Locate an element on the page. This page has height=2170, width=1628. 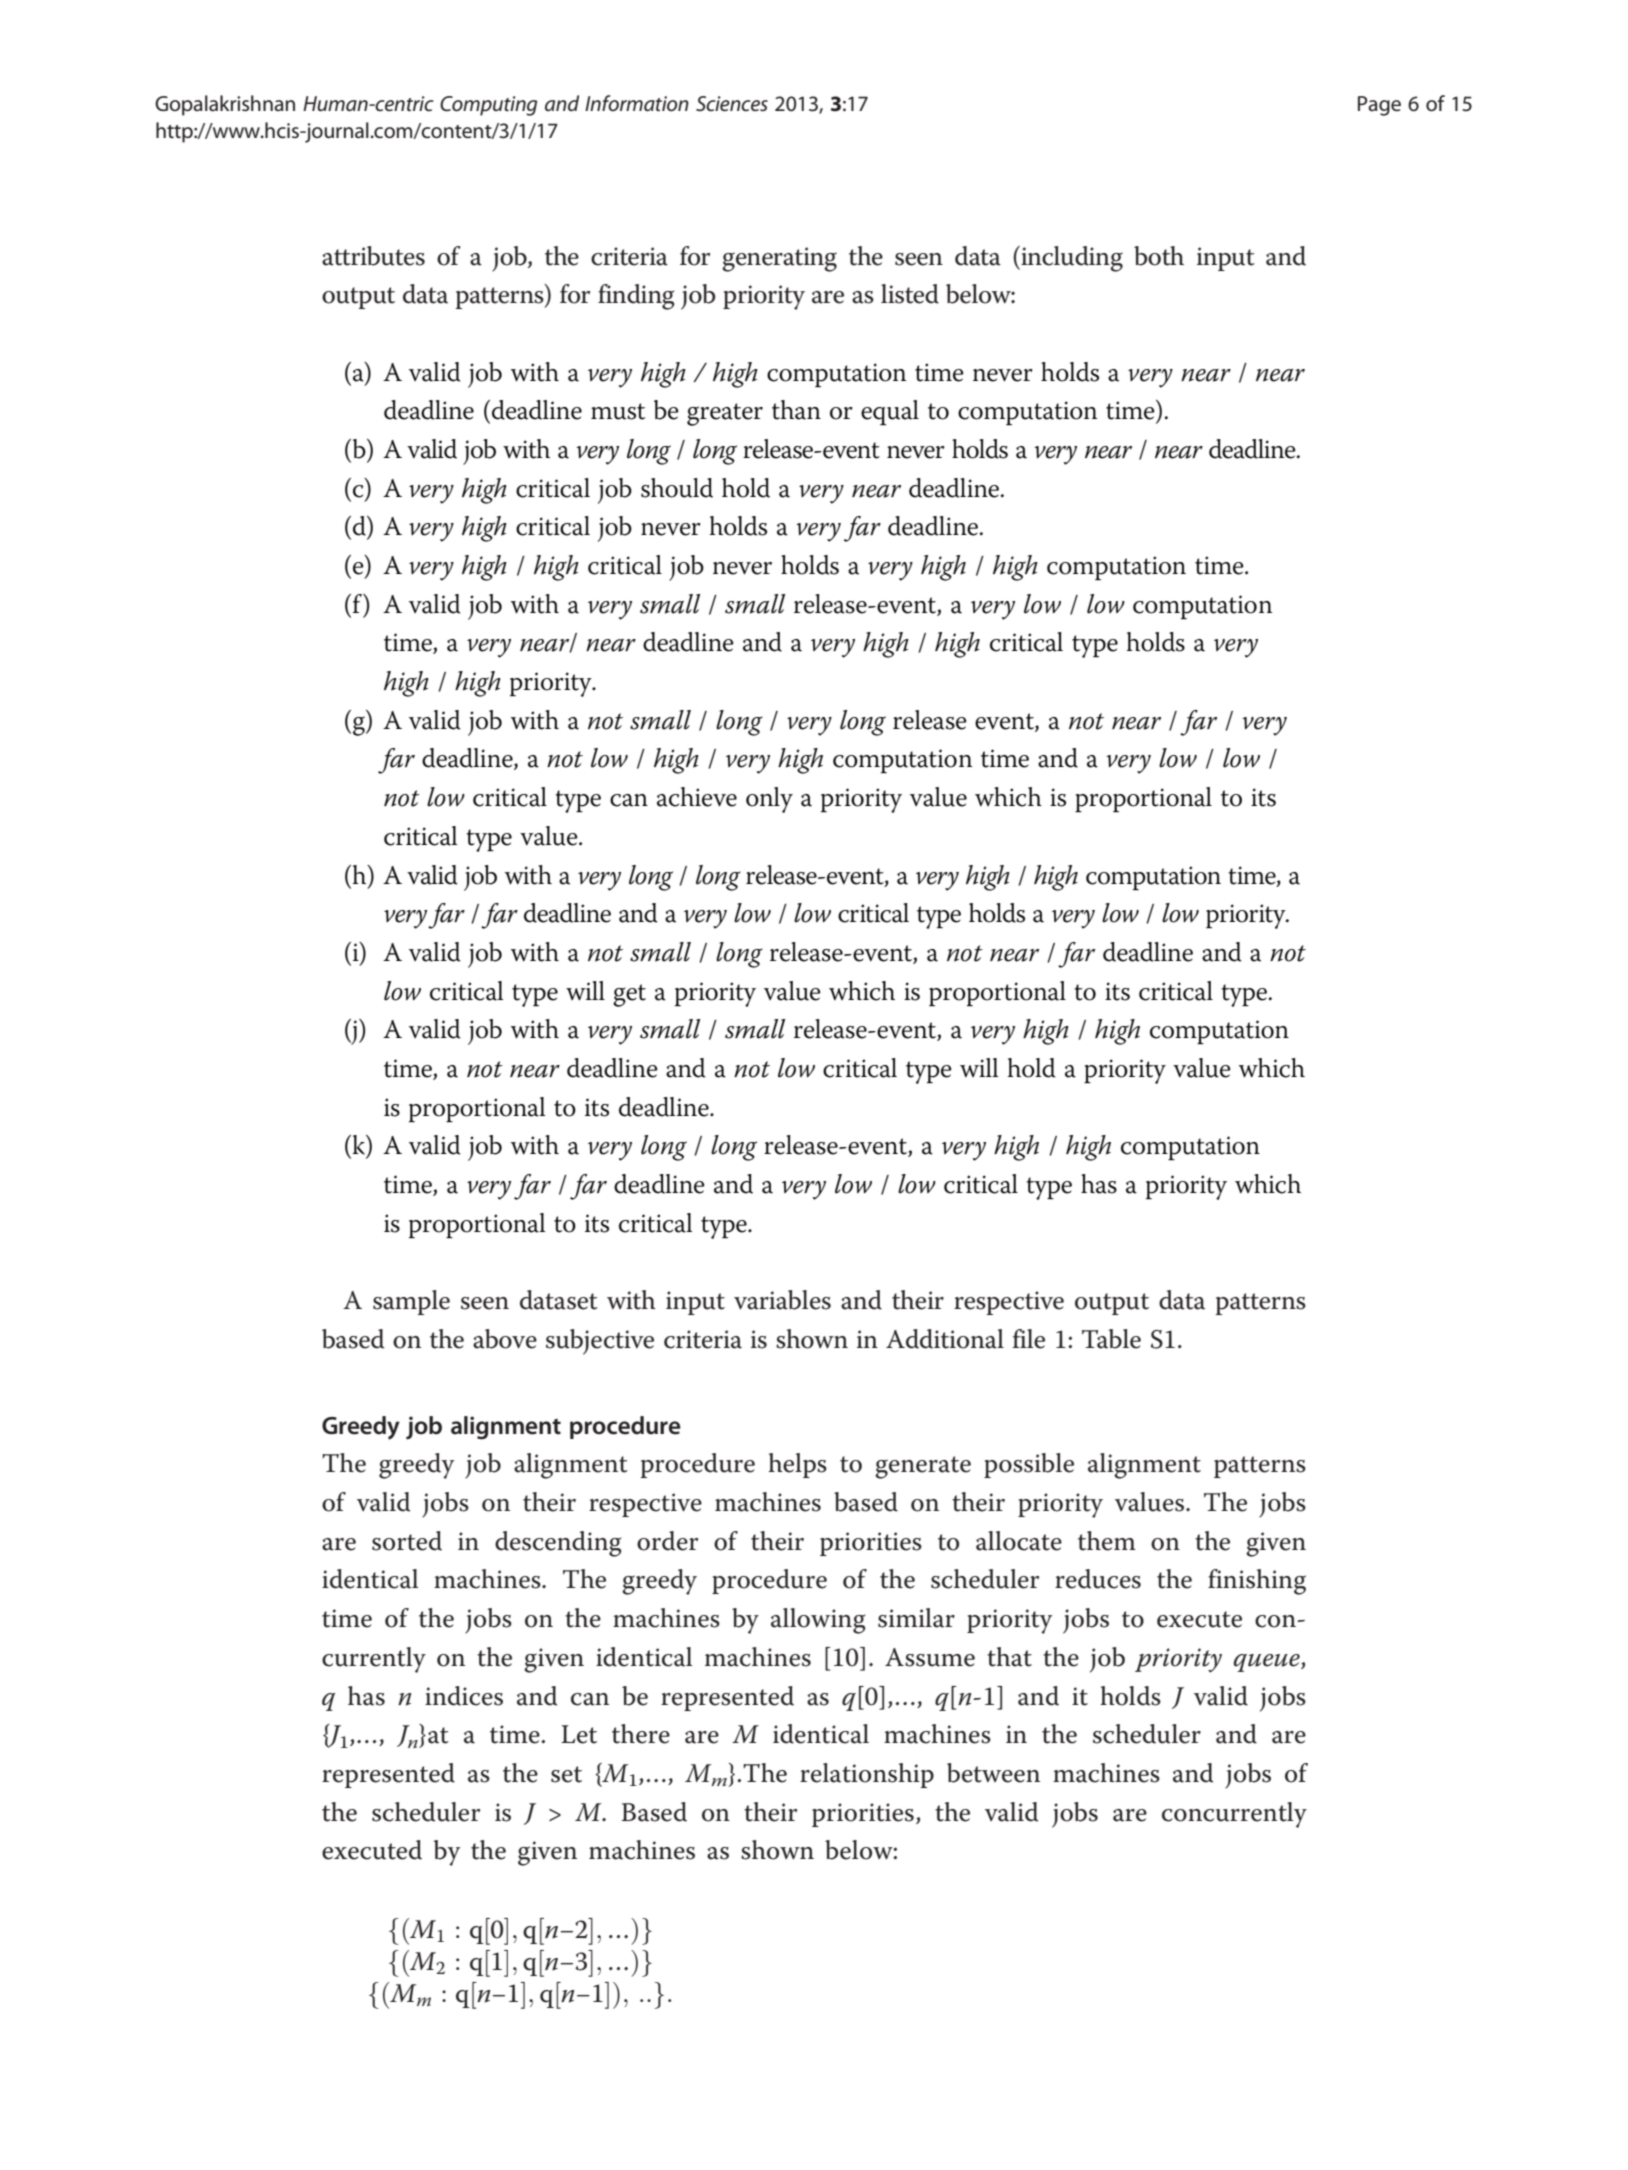
relationship is located at coordinates (867, 1775).
